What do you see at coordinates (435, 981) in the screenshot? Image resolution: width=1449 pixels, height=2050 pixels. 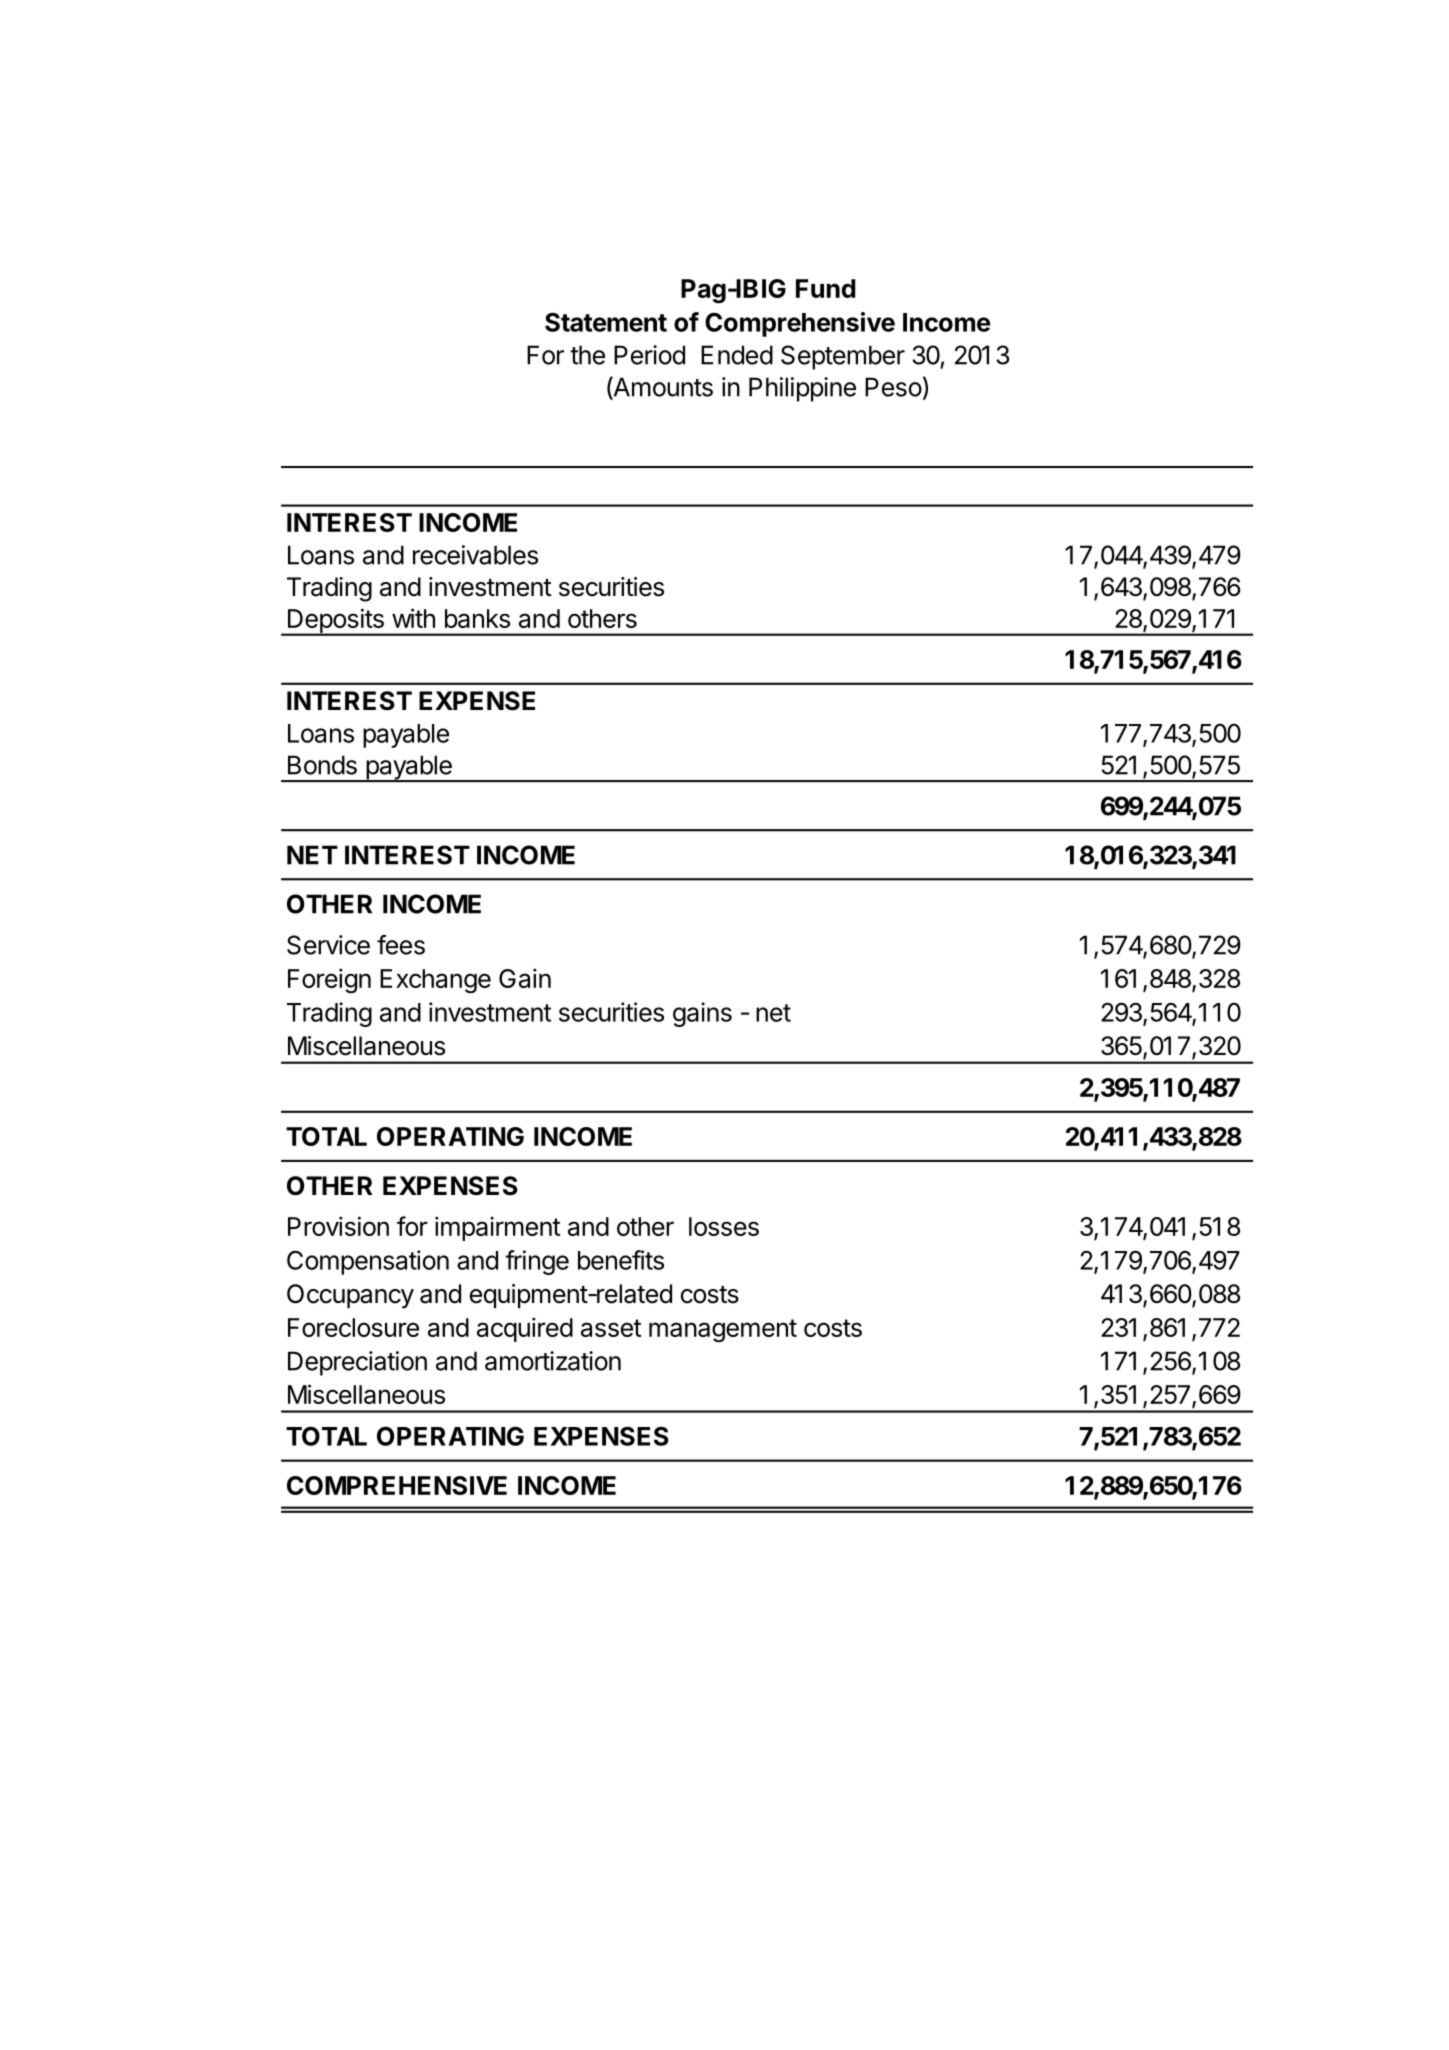 I see `Exchange` at bounding box center [435, 981].
